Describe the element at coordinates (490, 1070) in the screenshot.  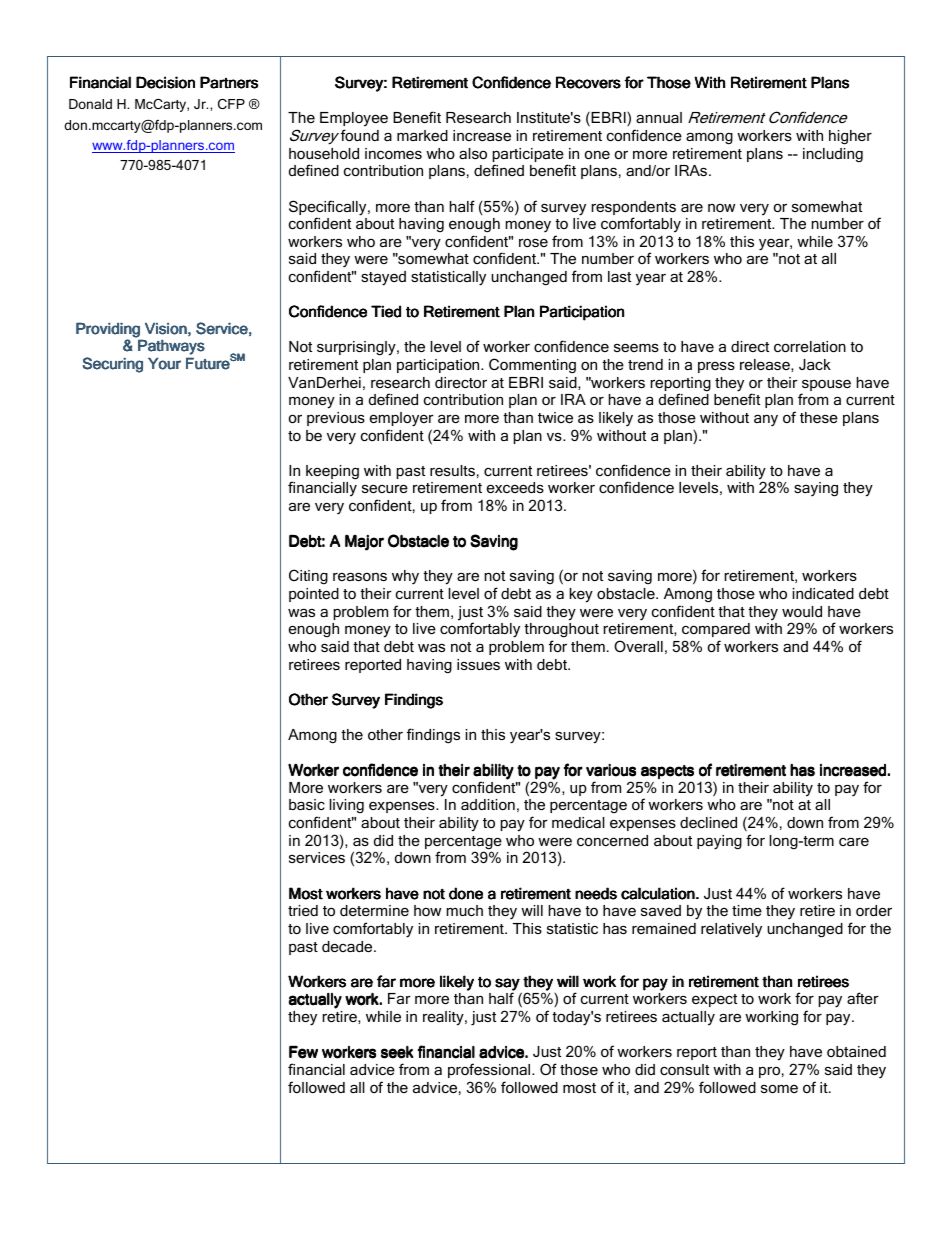
I see `professional` at that location.
